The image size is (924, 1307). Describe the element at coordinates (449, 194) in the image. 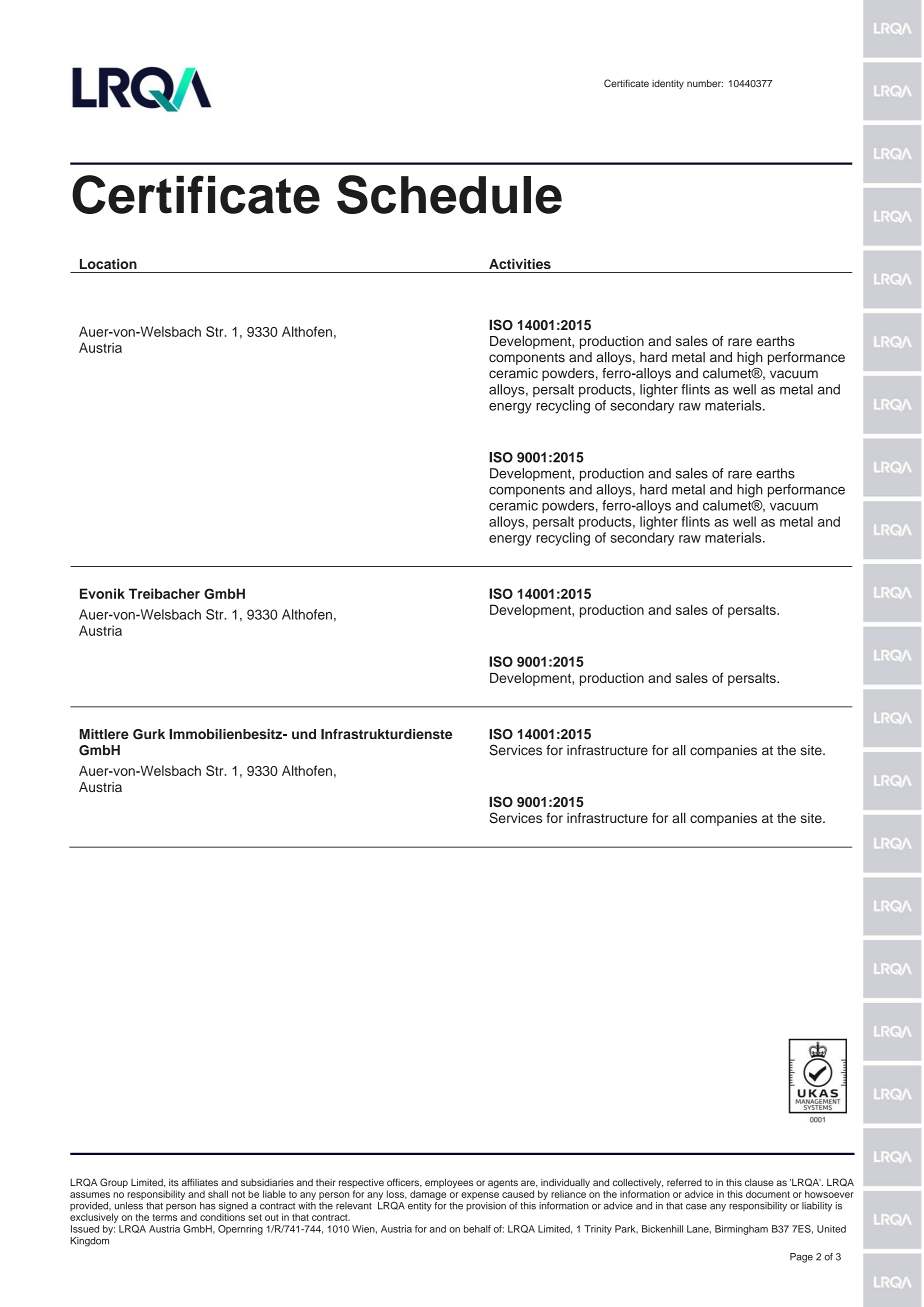

I see `Schedule` at that location.
